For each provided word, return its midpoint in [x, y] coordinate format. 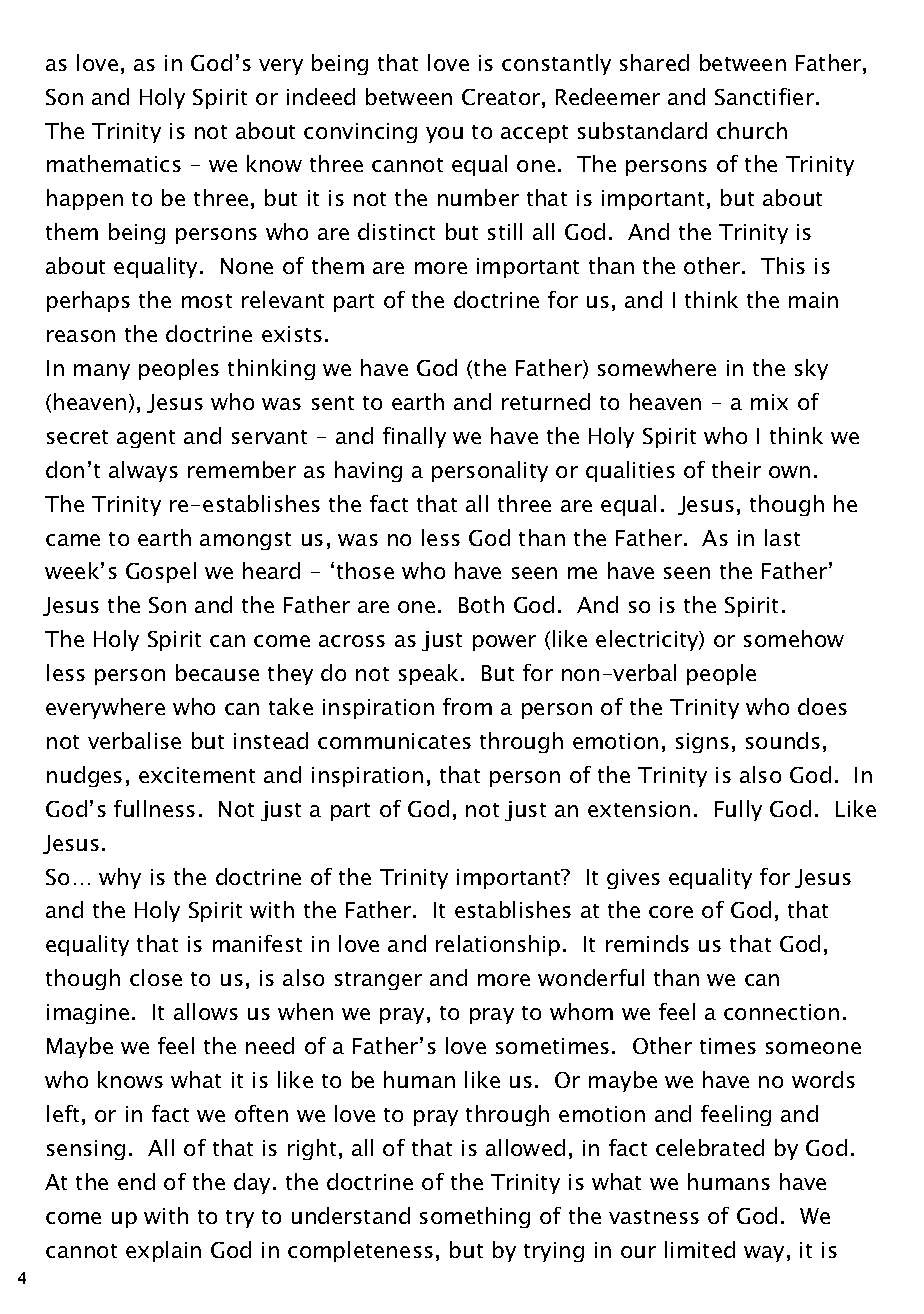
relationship [498, 945]
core [671, 912]
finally [414, 437]
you [444, 135]
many [102, 372]
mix [769, 402]
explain [163, 1251]
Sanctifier [764, 96]
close [156, 977]
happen [85, 199]
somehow [794, 638]
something [475, 1217]
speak [430, 674]
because [217, 672]
